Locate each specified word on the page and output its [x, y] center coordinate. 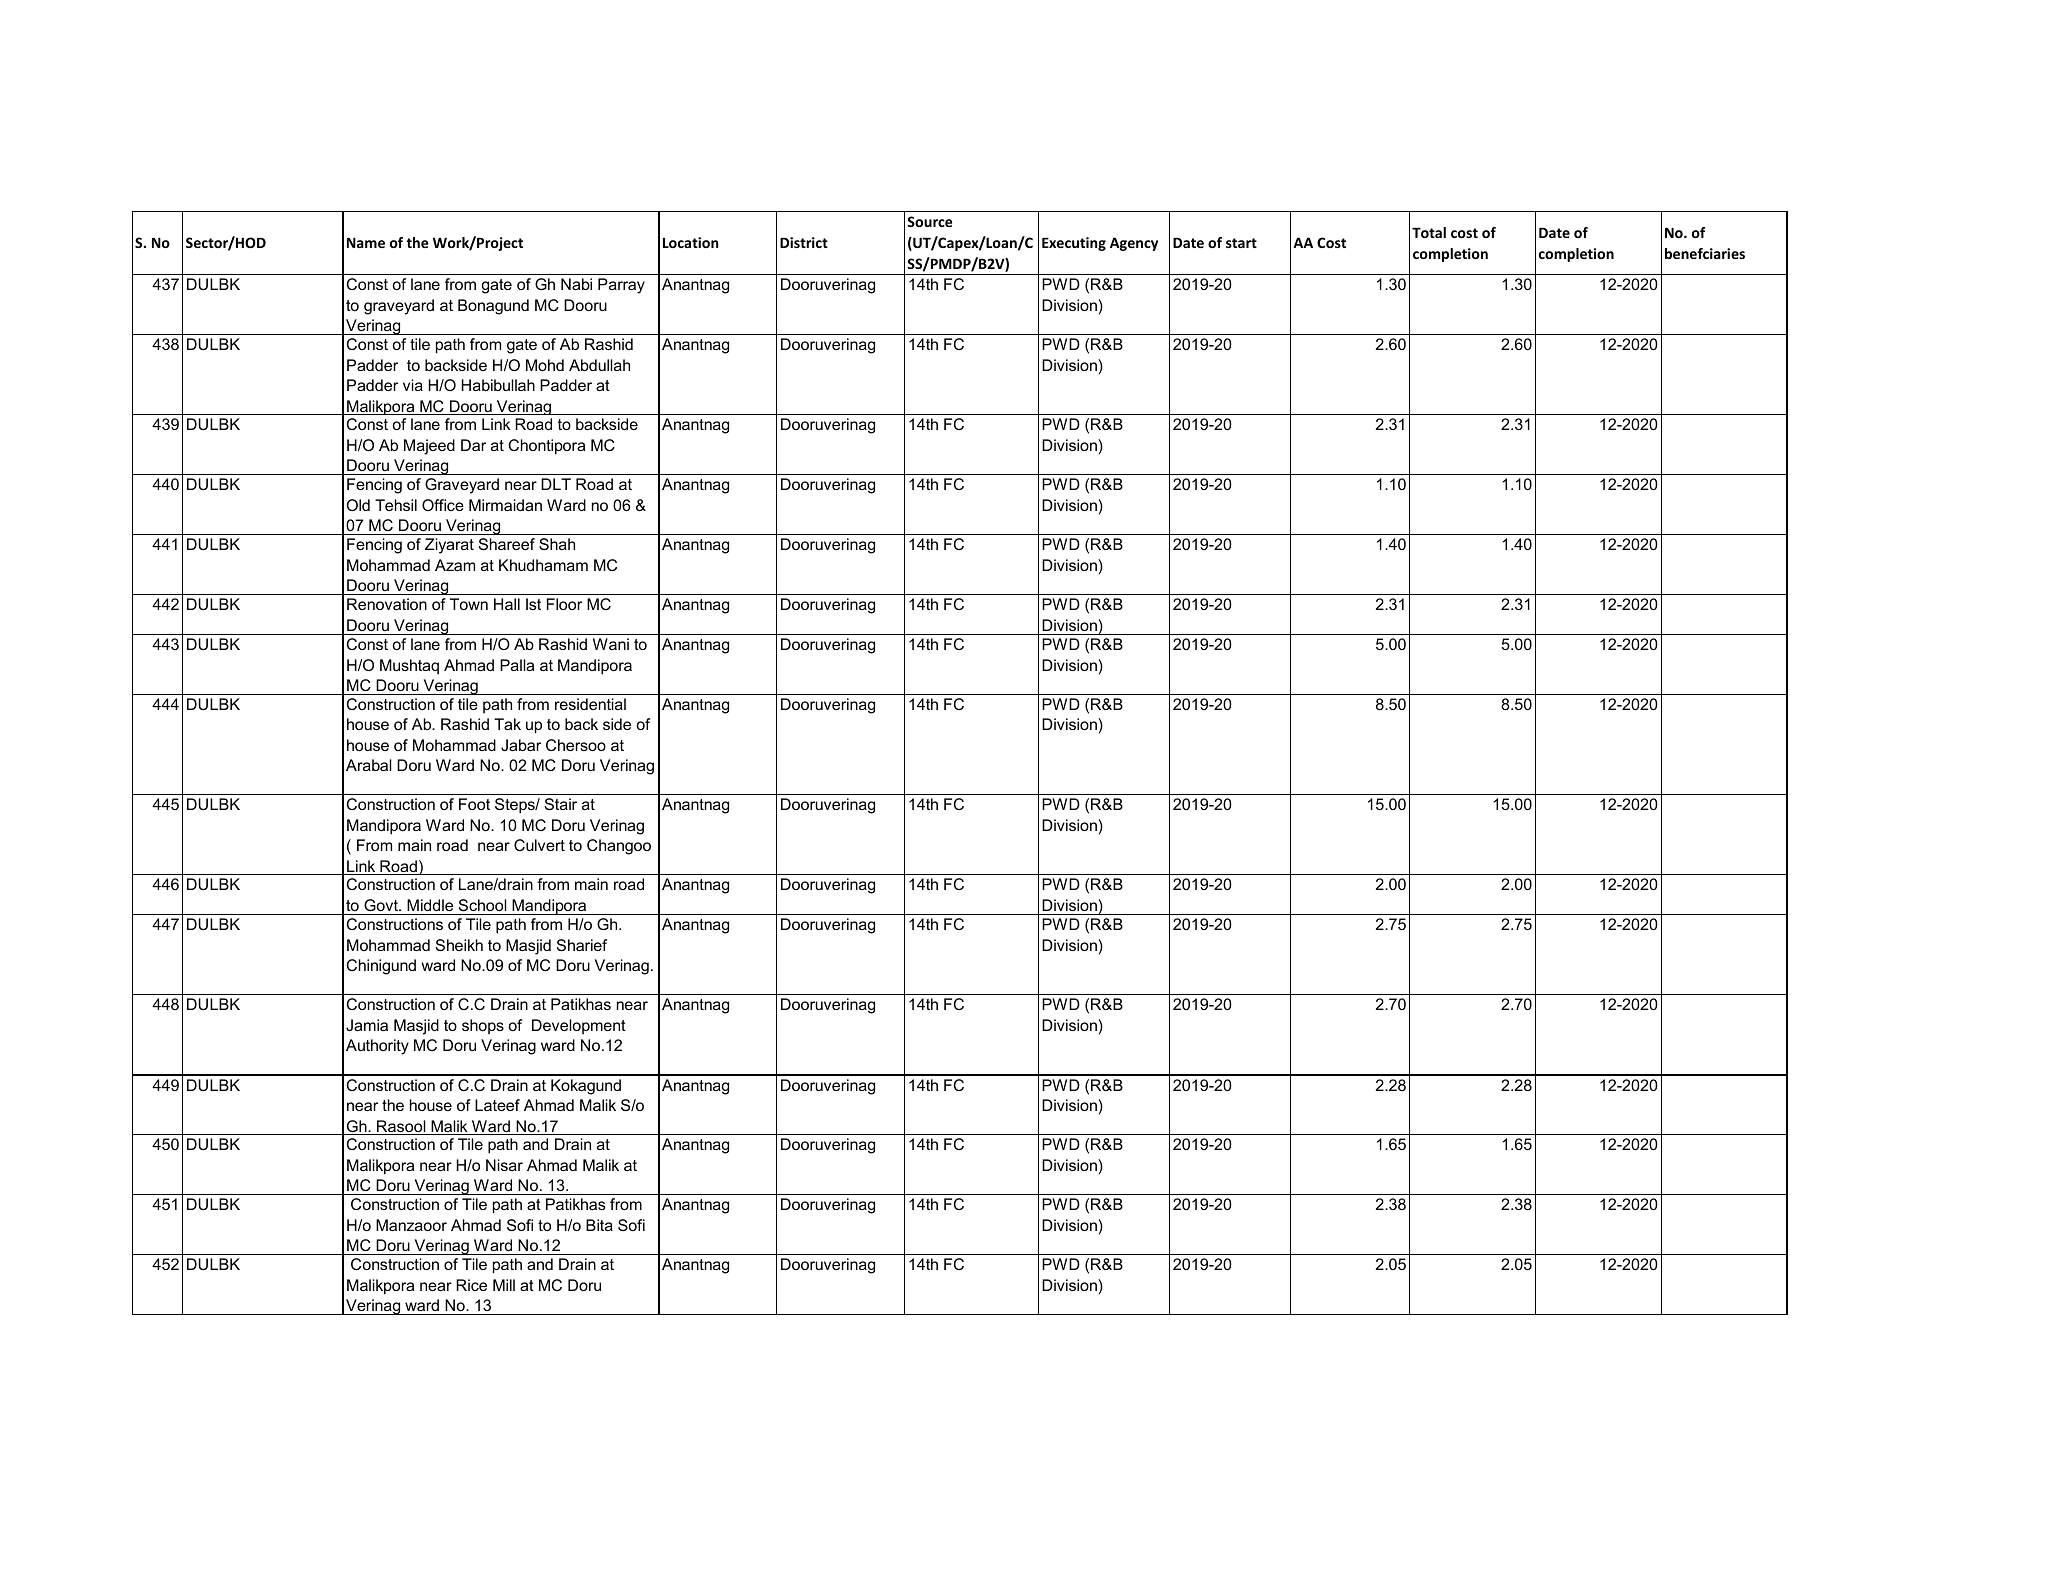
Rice [471, 1285]
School [483, 905]
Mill [504, 1285]
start [1241, 243]
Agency [1134, 244]
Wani [611, 644]
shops [483, 1026]
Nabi [576, 284]
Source [930, 221]
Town [469, 604]
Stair [561, 804]
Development [579, 1026]
